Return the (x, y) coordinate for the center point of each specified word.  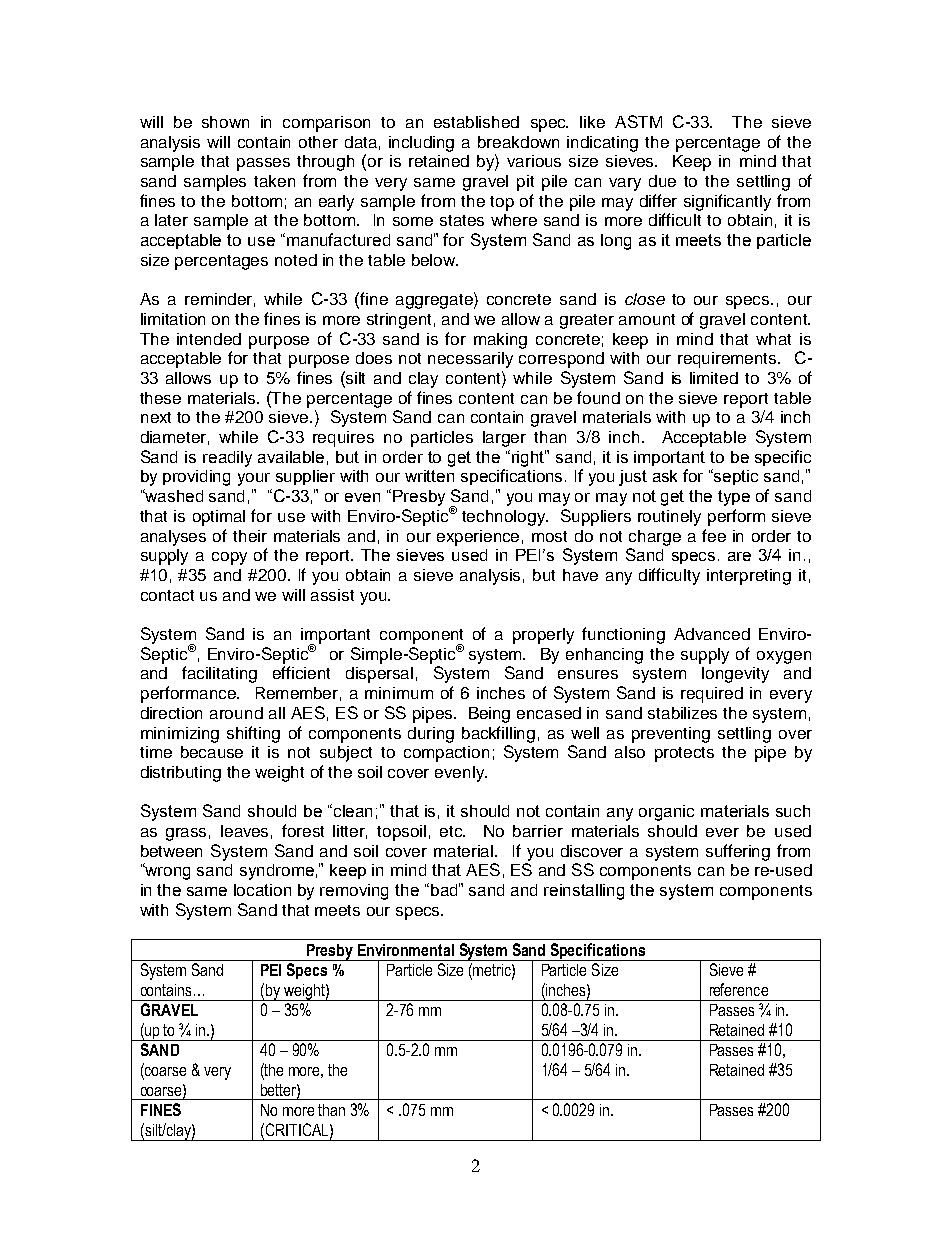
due (662, 181)
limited (714, 378)
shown (225, 122)
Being (489, 715)
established (476, 122)
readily (227, 459)
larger (504, 439)
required (712, 695)
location (262, 890)
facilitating (219, 674)
